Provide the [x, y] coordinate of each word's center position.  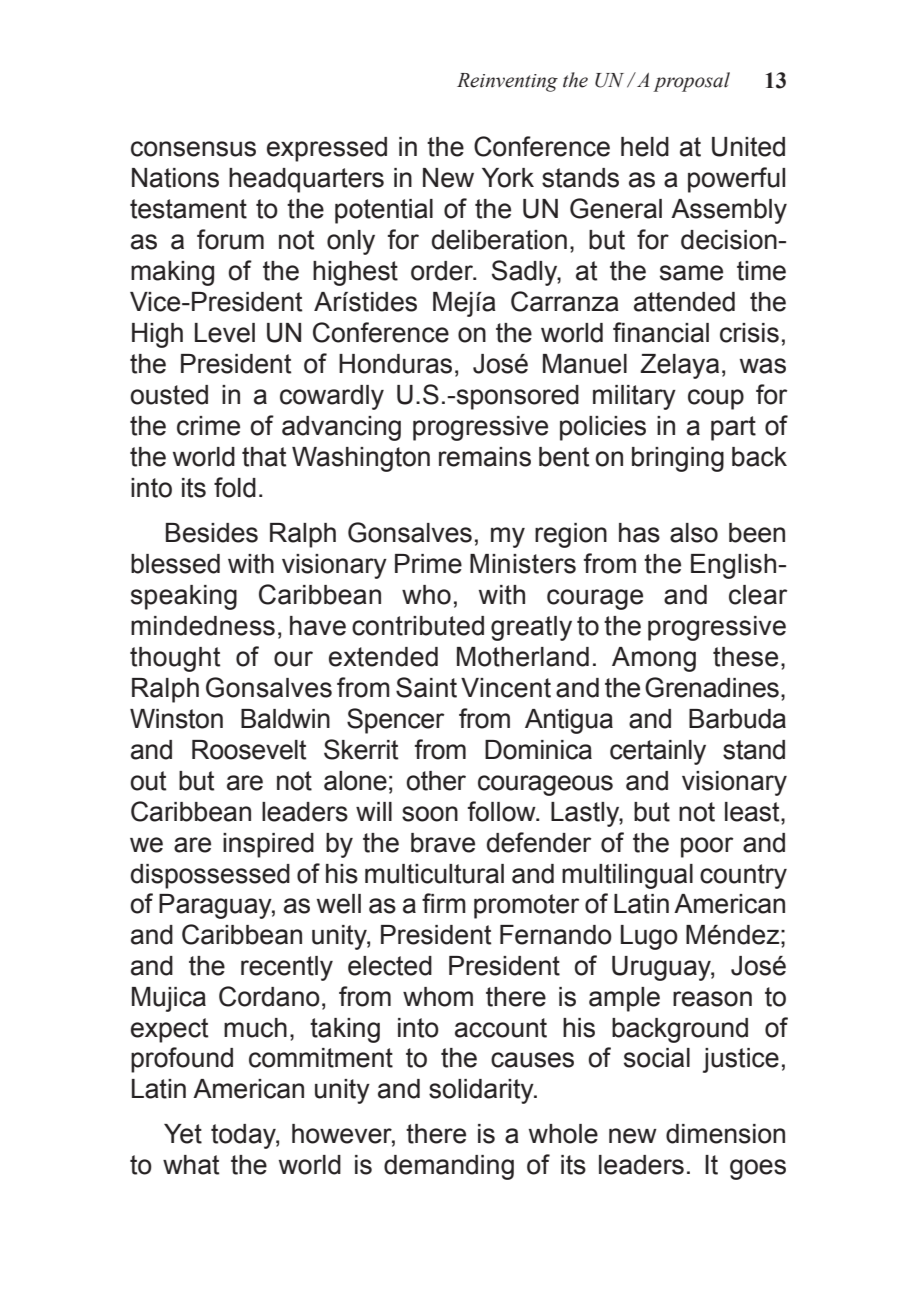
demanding [449, 1167]
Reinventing [507, 82]
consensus [193, 149]
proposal [691, 82]
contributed [418, 626]
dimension [725, 1134]
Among [654, 659]
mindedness [203, 626]
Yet [183, 1134]
